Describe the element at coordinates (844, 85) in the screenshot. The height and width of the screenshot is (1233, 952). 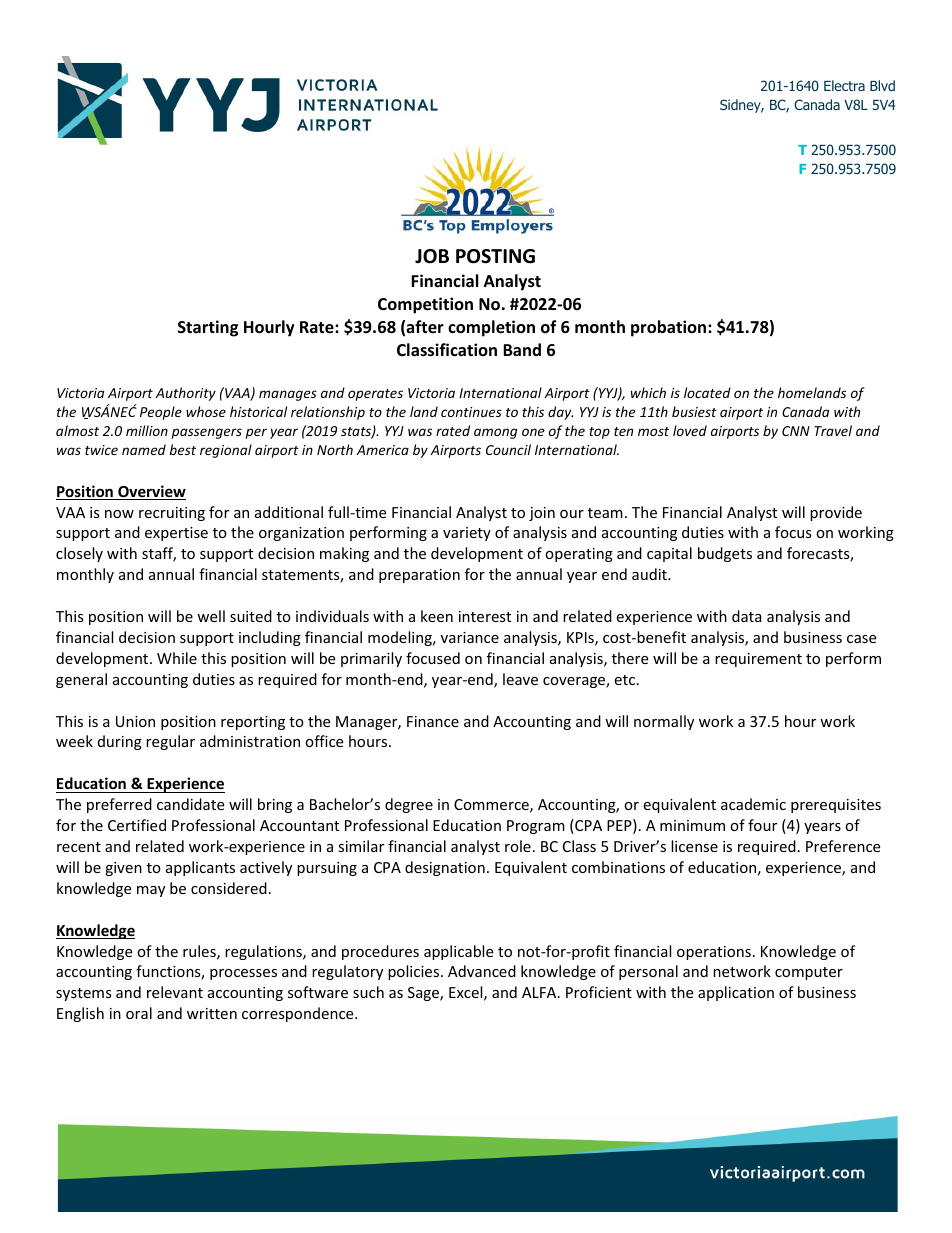
I see `Electra` at that location.
